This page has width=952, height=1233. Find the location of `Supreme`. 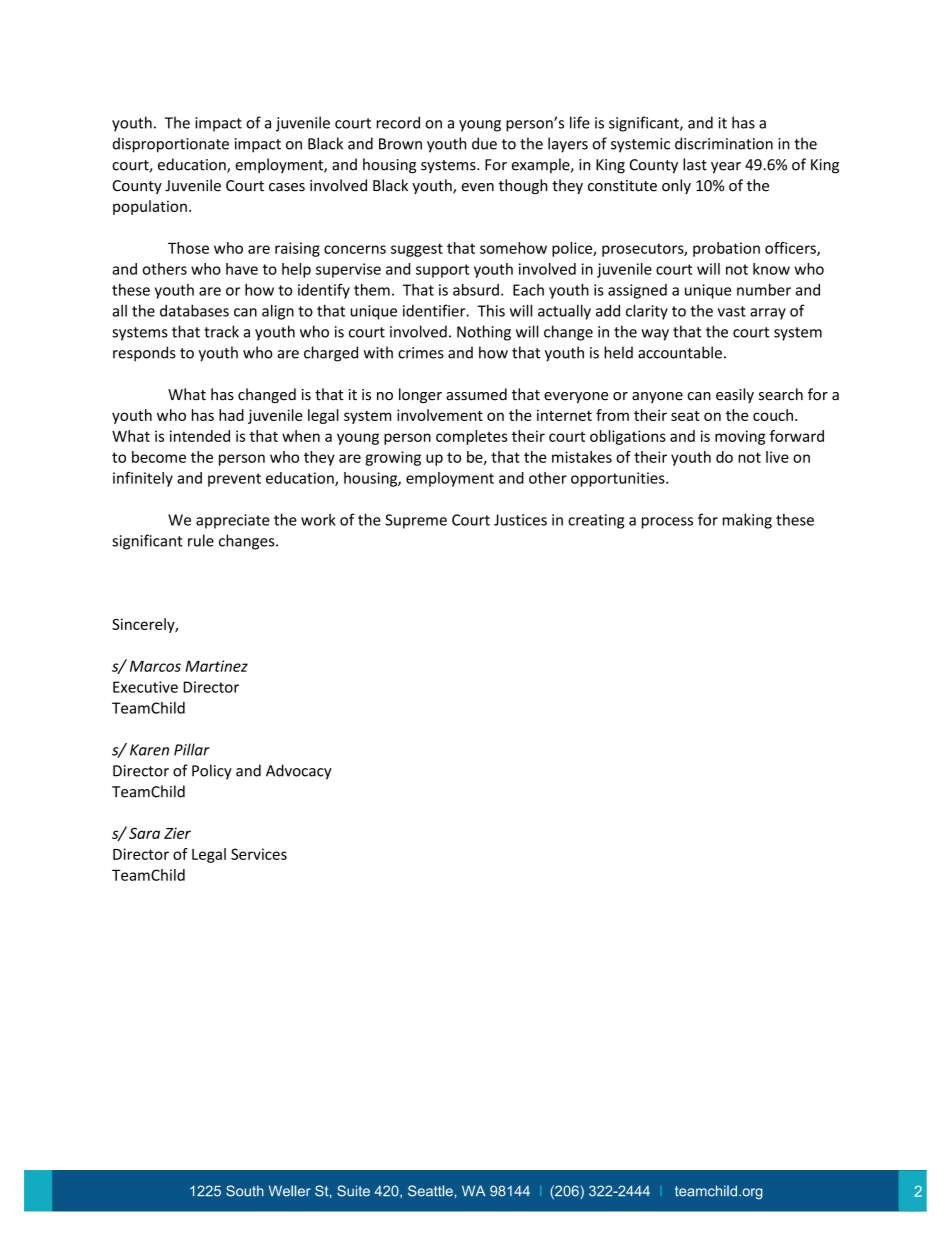

Supreme is located at coordinates (416, 521).
